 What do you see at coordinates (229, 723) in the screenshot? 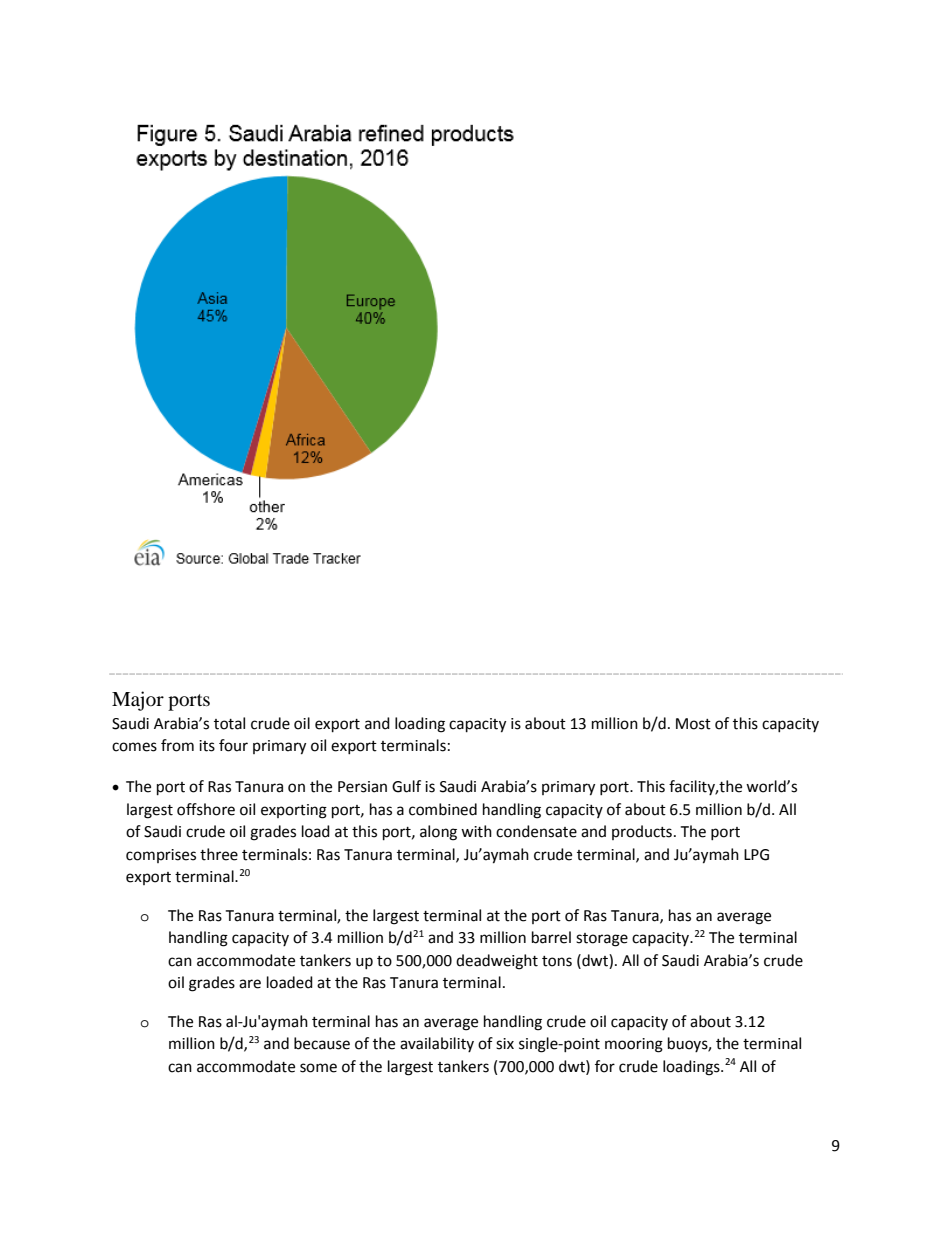
I see `total` at bounding box center [229, 723].
